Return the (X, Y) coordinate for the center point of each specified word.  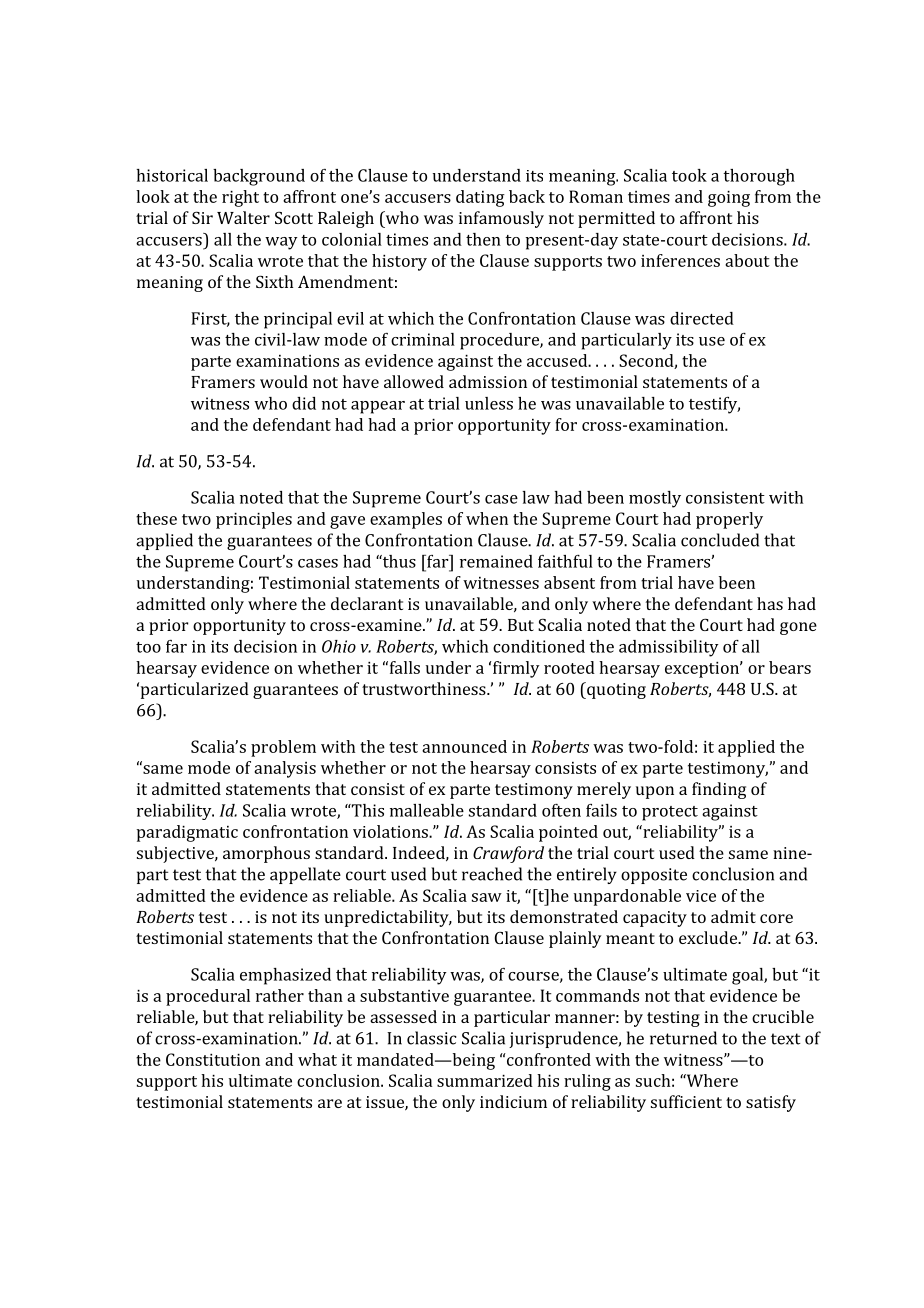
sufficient (686, 1101)
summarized (485, 1080)
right (240, 198)
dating (480, 198)
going (729, 199)
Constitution (213, 1059)
